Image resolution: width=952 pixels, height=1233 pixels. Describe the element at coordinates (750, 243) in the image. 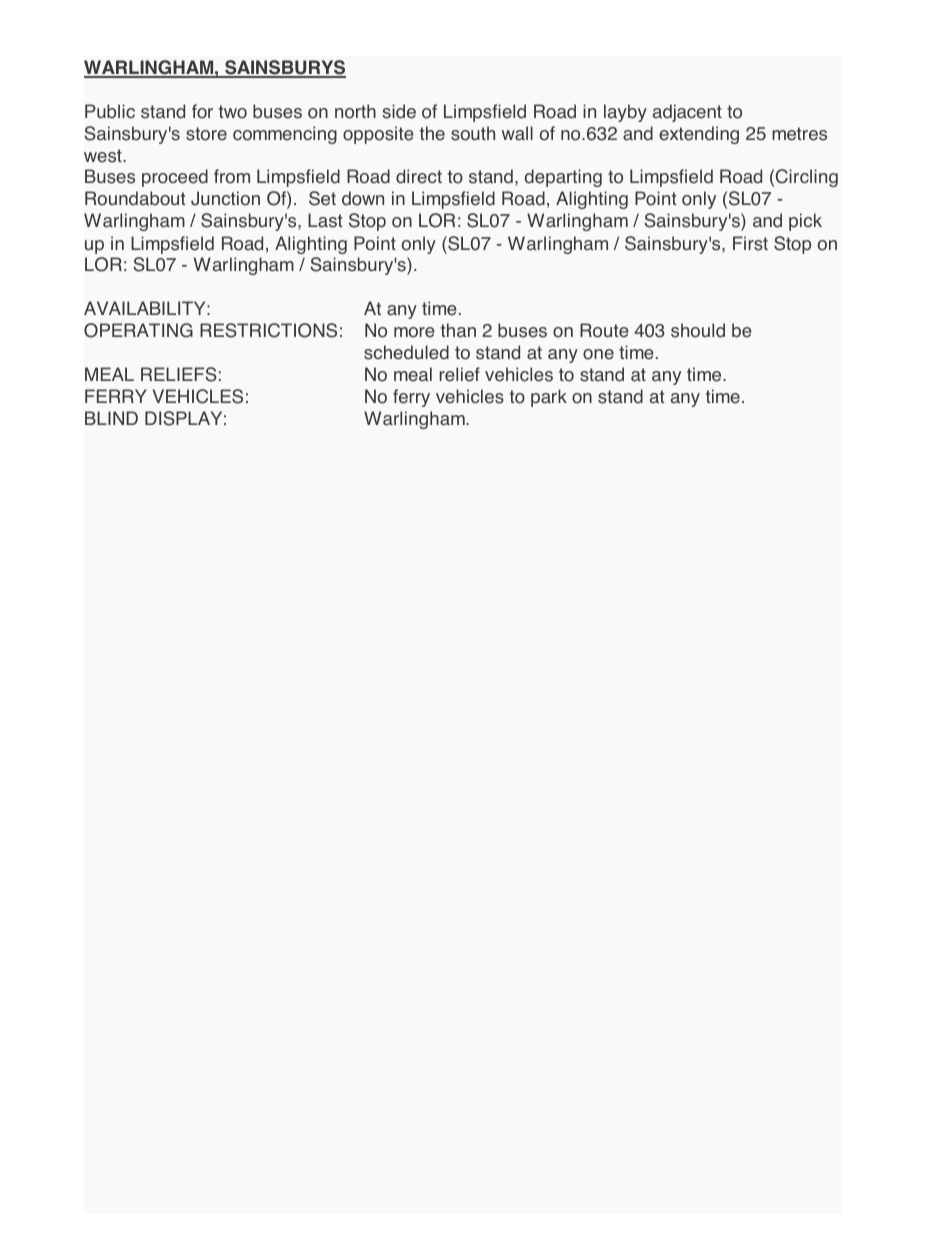

I see `First` at that location.
